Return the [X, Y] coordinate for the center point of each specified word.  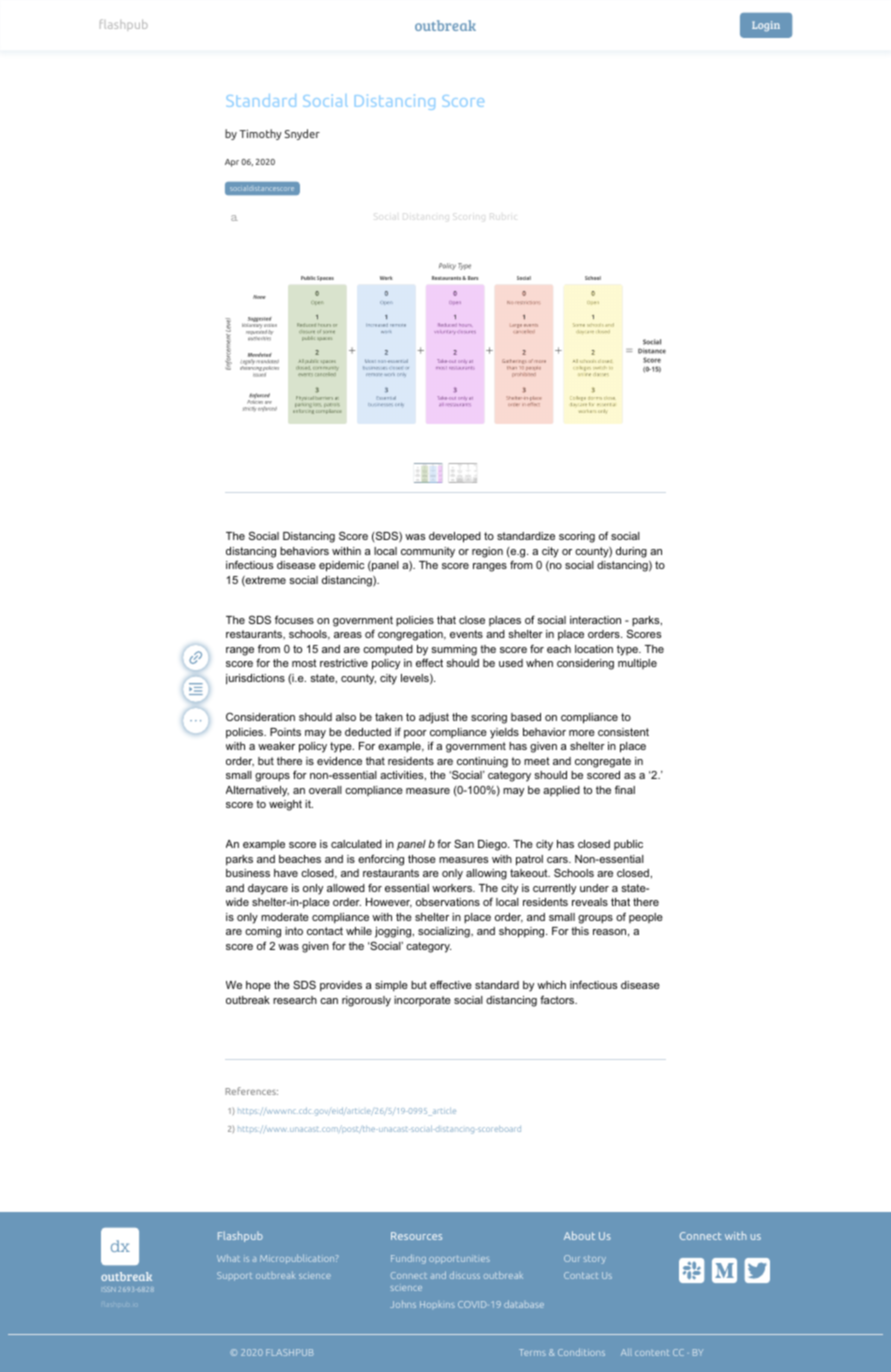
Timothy [260, 134]
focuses [294, 619]
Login [766, 26]
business [248, 873]
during [631, 552]
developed [455, 537]
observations [448, 902]
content [652, 1353]
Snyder [302, 134]
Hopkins [437, 1304]
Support [234, 1276]
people [646, 918]
